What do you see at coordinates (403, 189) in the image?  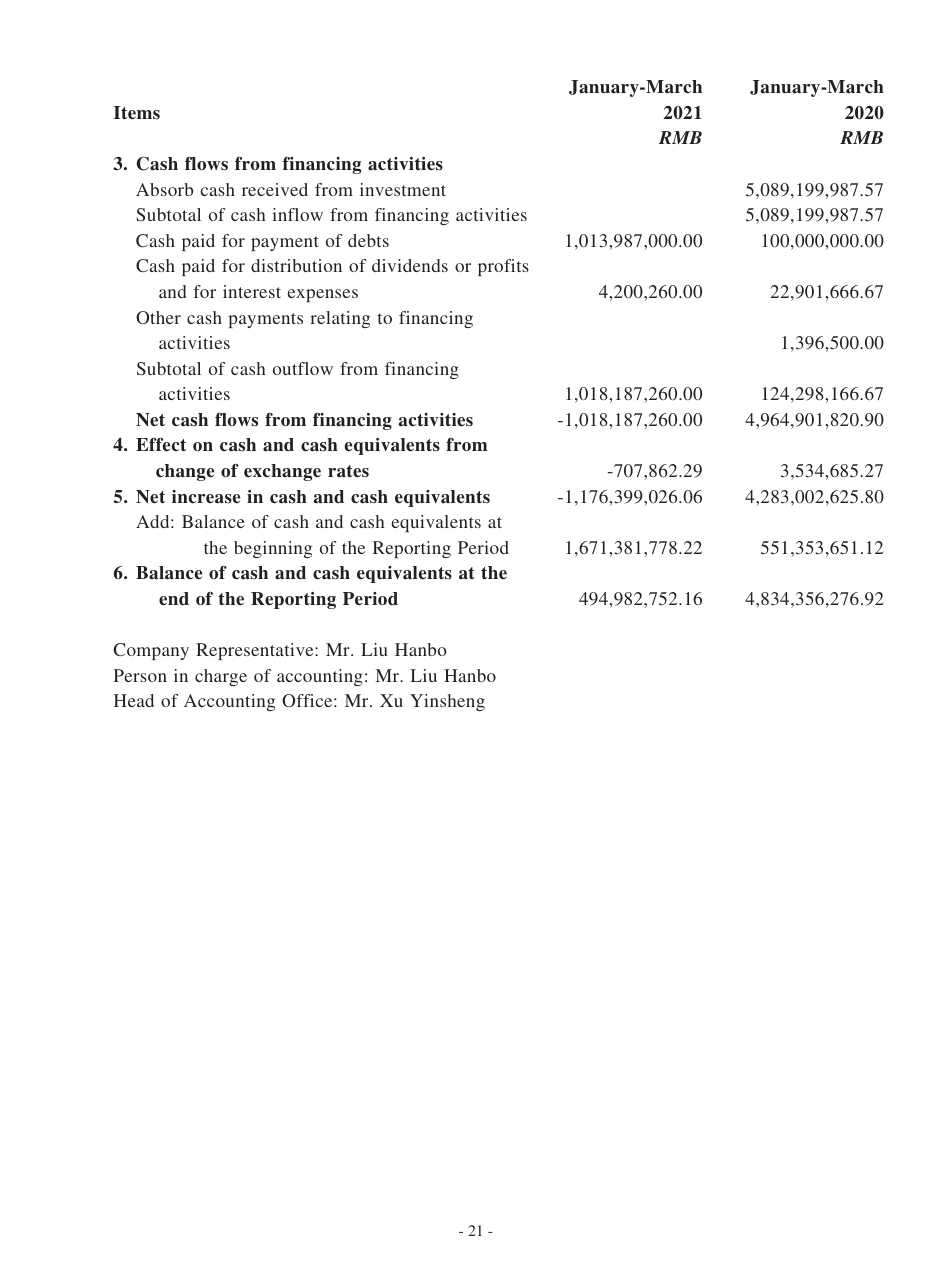 I see `investment` at bounding box center [403, 189].
